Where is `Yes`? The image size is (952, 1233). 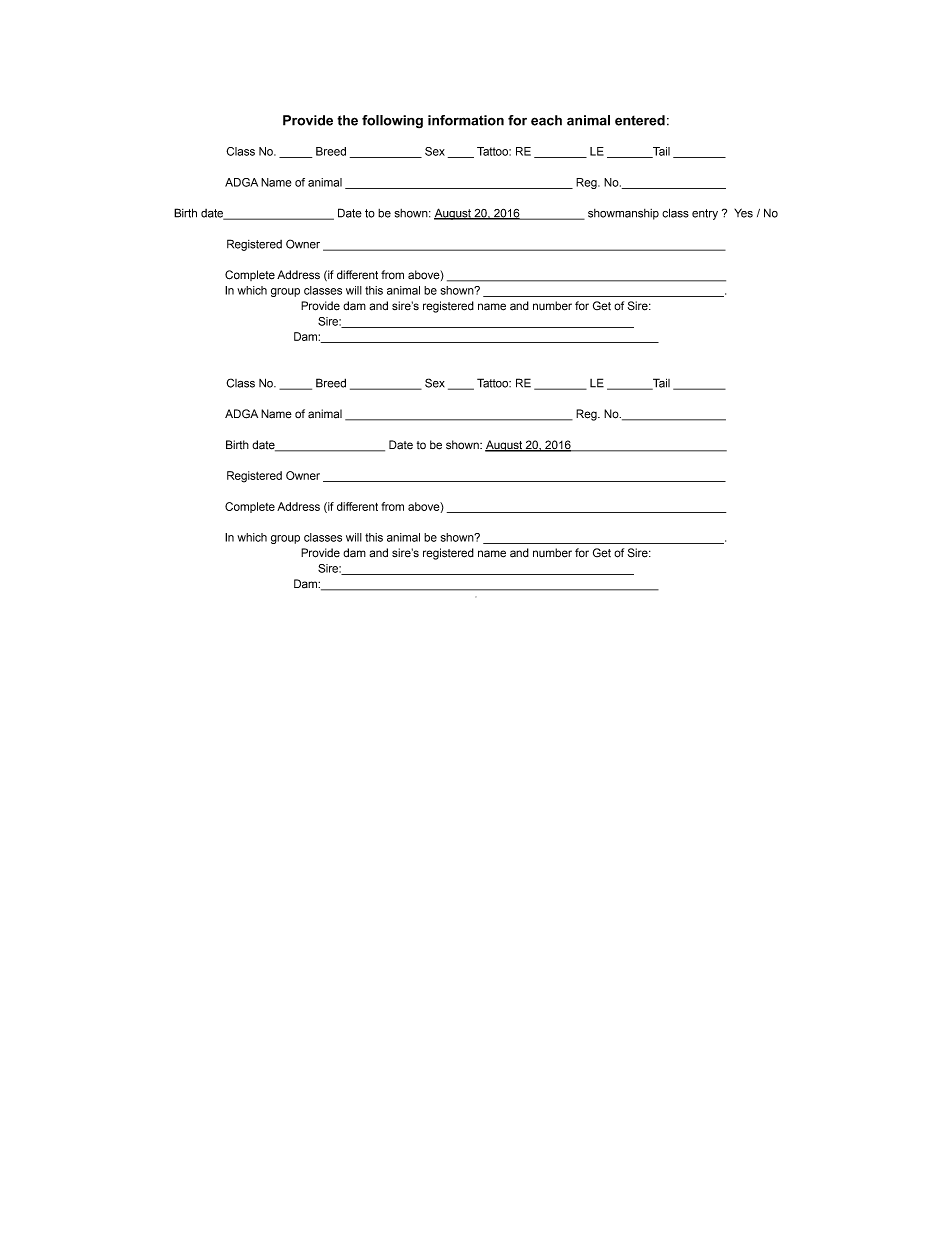 Yes is located at coordinates (743, 213).
